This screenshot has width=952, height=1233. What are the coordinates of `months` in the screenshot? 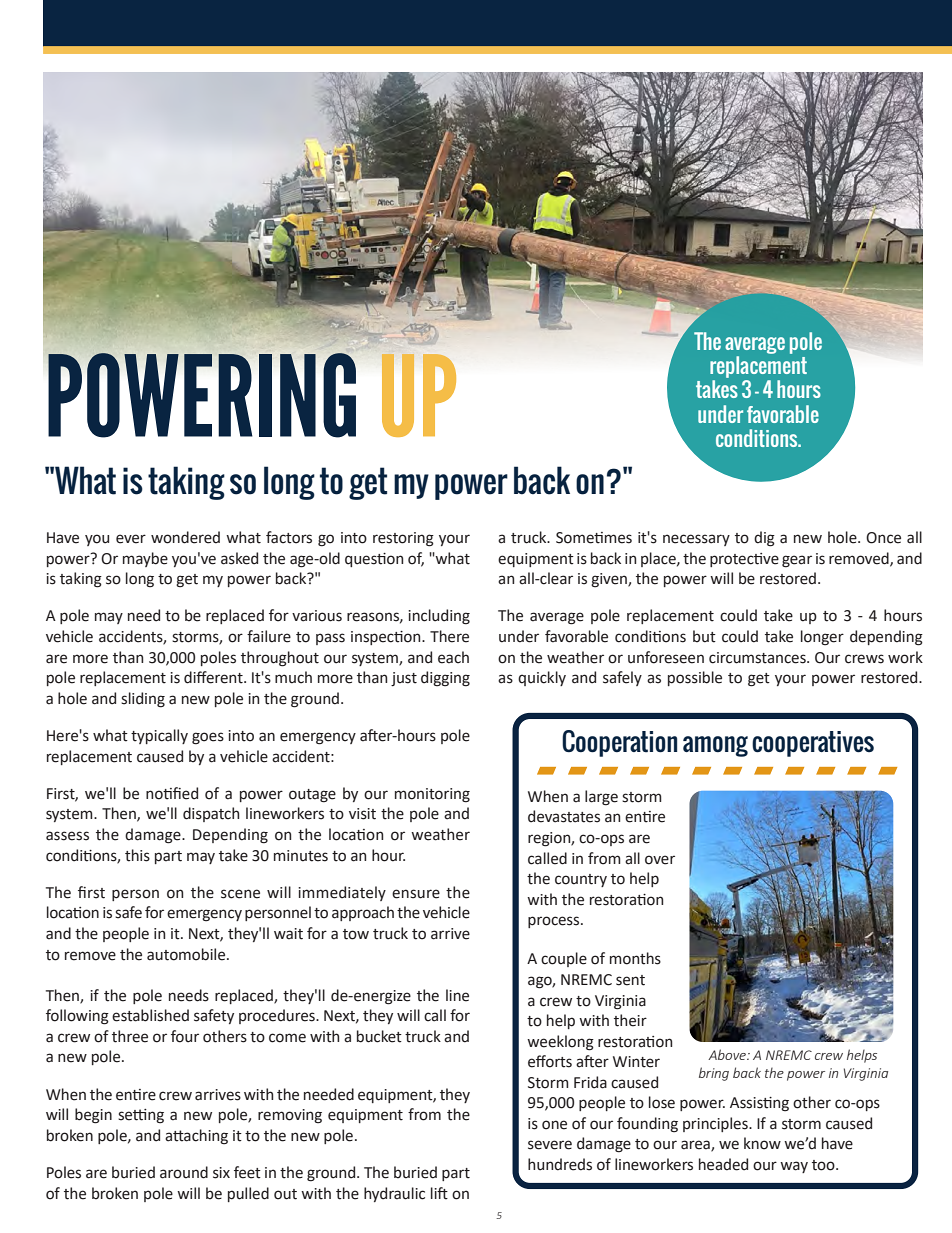 It's located at (635, 958).
